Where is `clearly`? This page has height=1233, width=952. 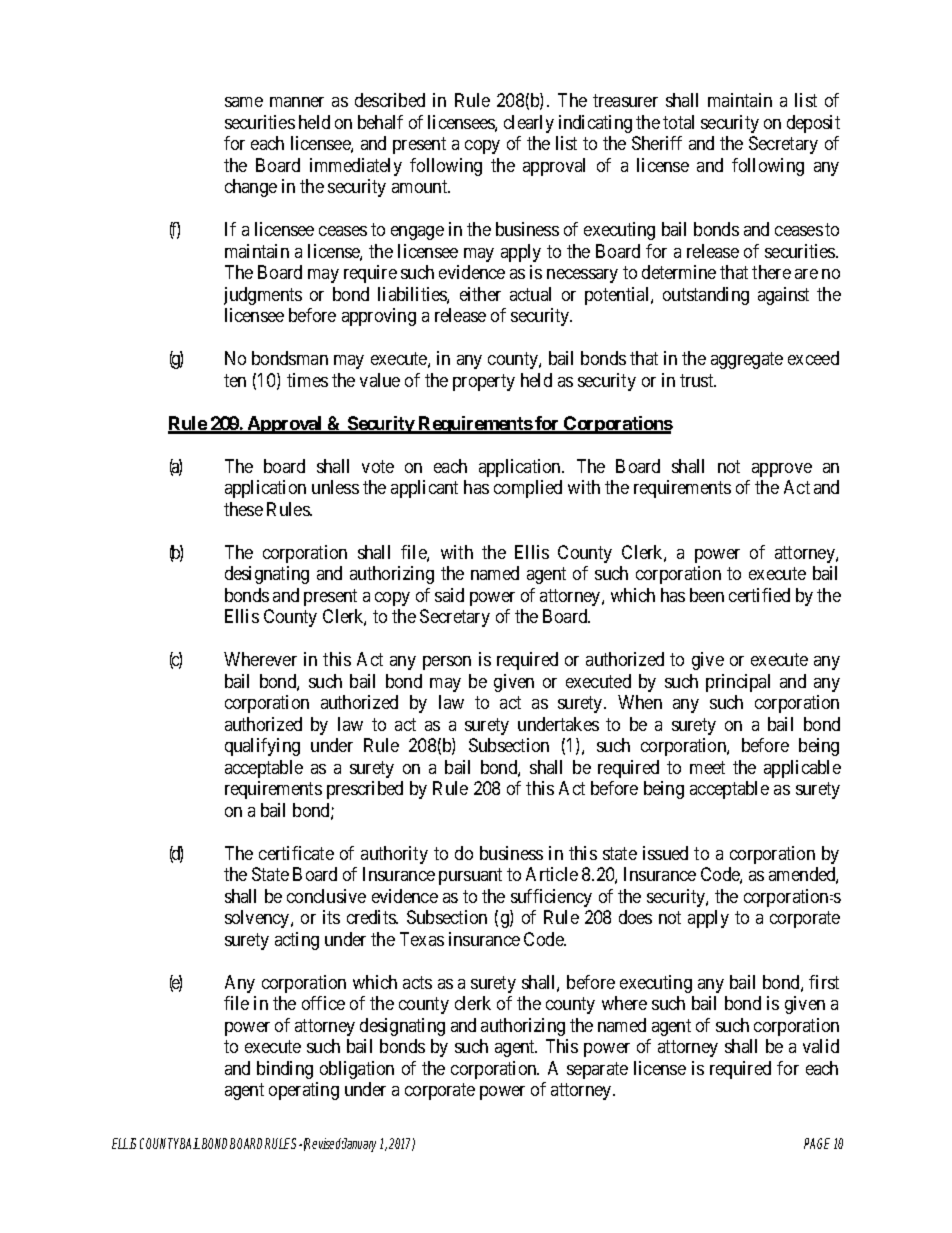 clearly is located at coordinates (529, 124).
